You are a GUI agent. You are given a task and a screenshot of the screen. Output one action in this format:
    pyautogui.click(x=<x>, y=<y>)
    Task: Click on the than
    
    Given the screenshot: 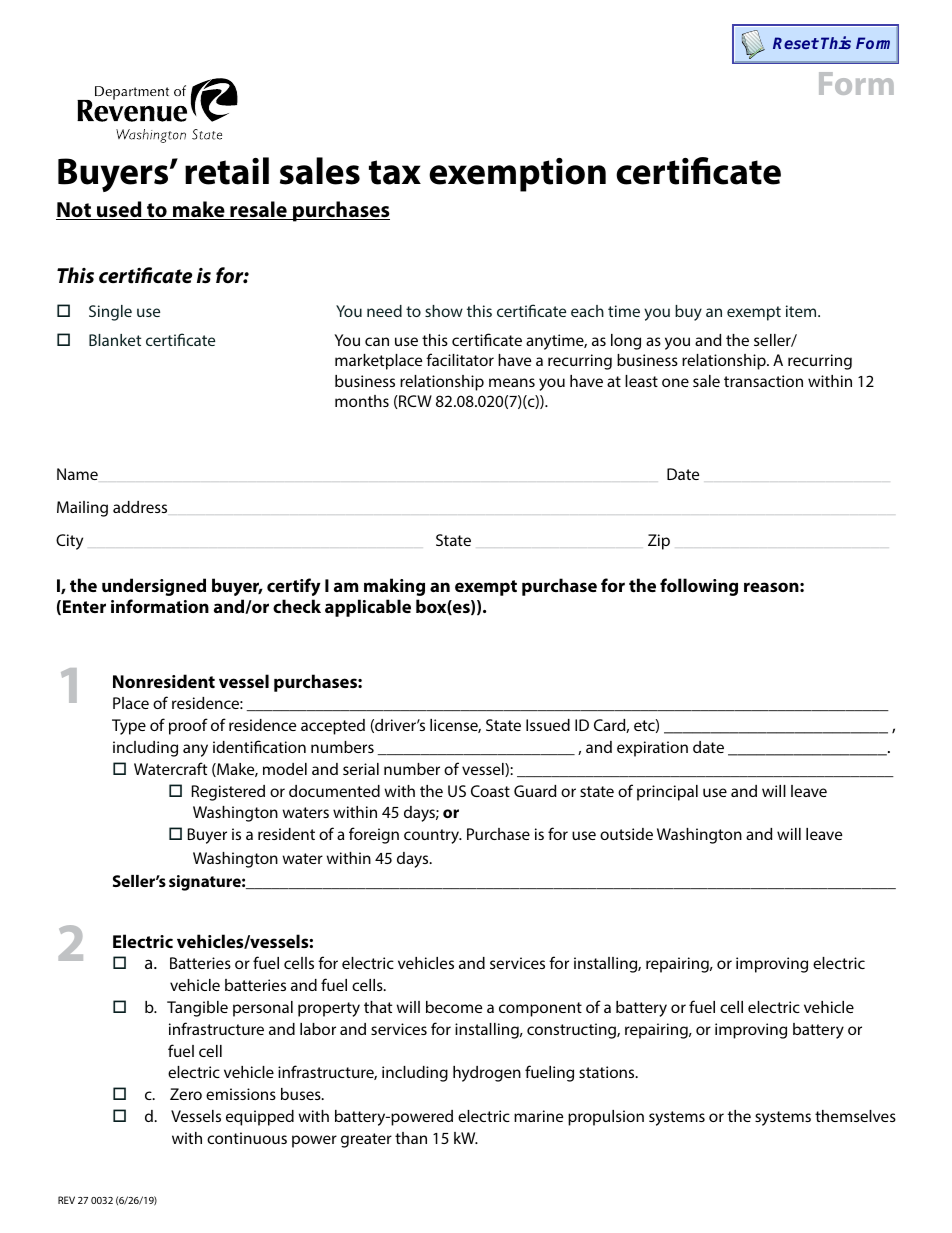 What is the action you would take?
    pyautogui.click(x=411, y=1138)
